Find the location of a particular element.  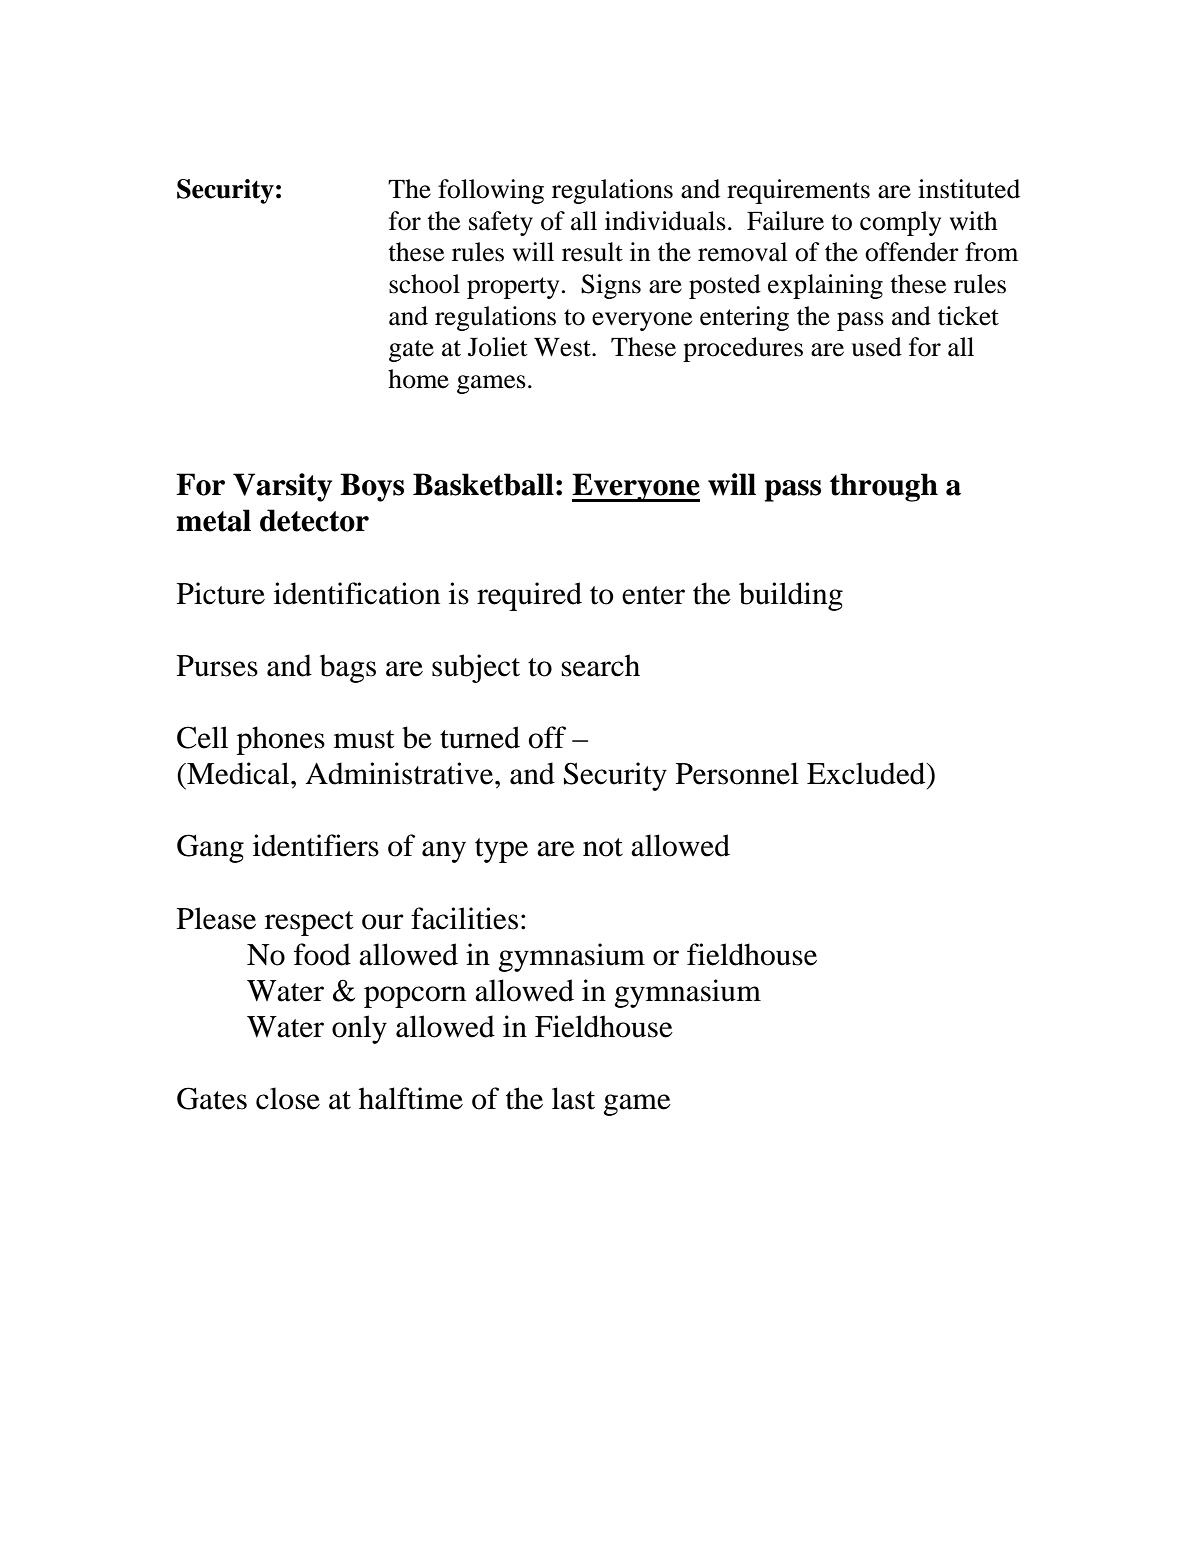

not is located at coordinates (603, 847).
